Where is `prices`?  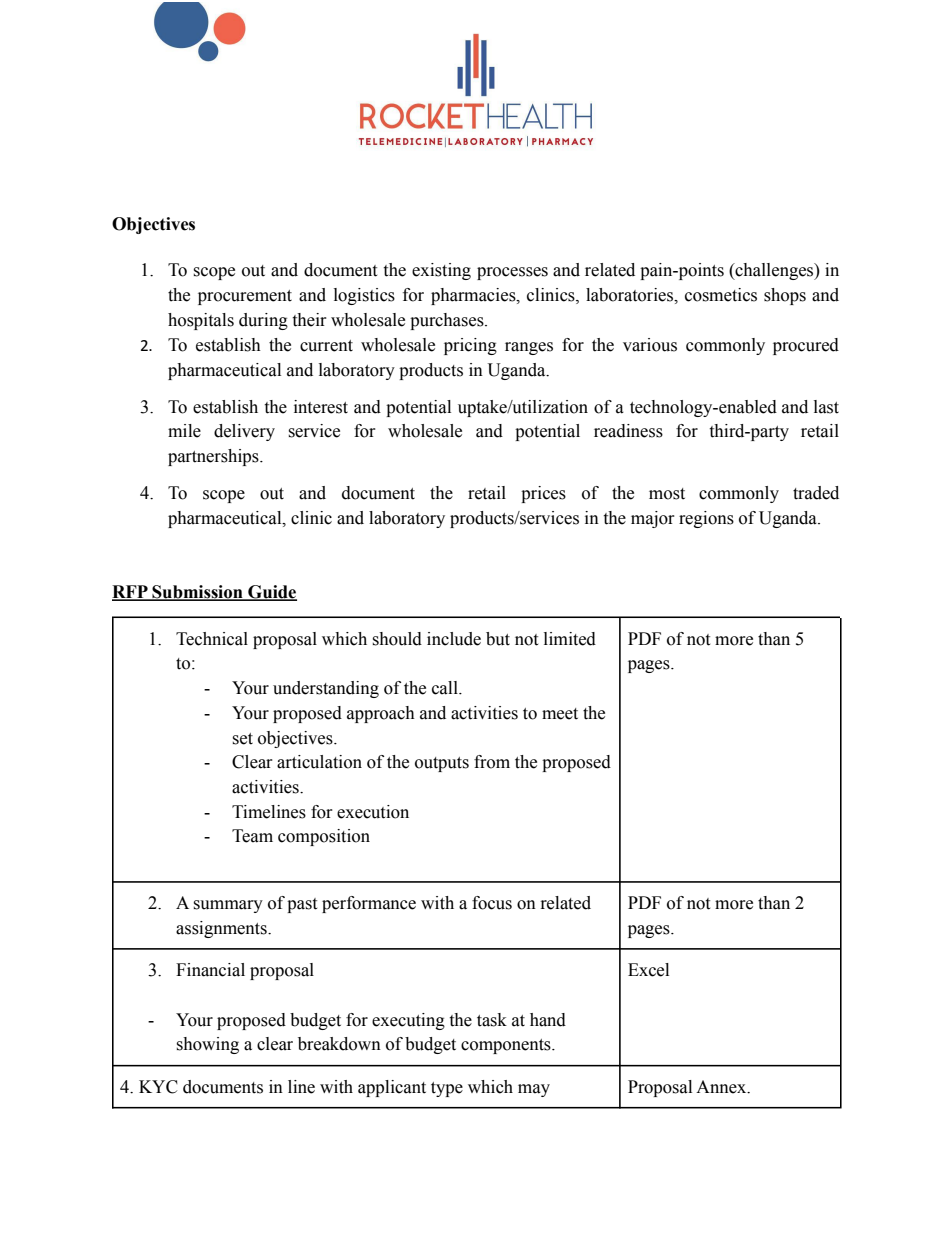 prices is located at coordinates (543, 494).
